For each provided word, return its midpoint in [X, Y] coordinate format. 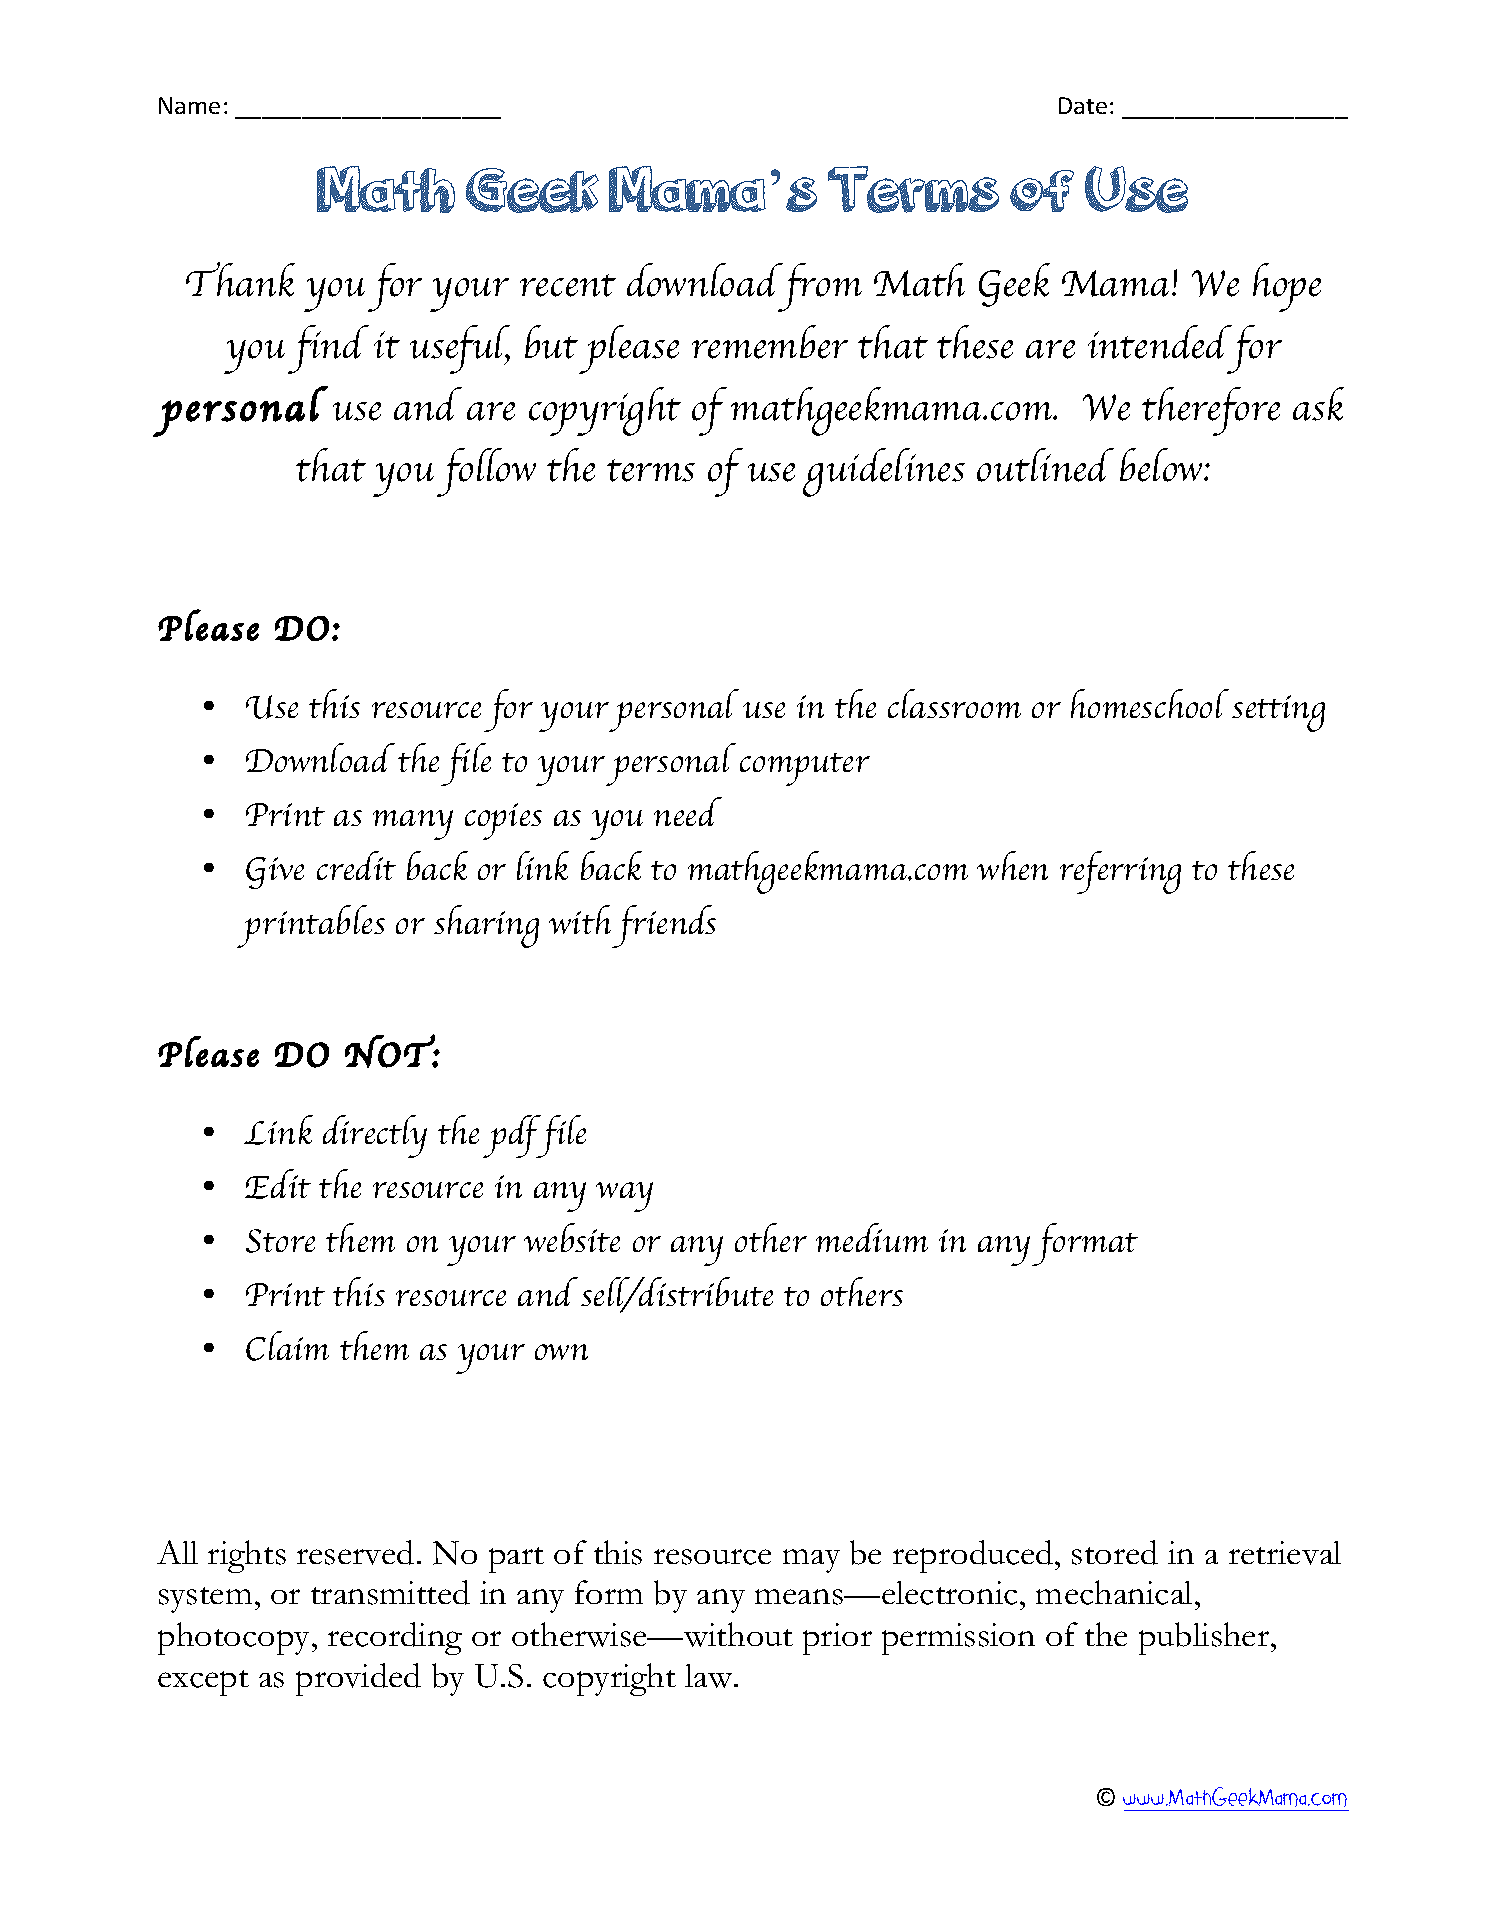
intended [1160, 342]
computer [805, 769]
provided [358, 1679]
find [328, 349]
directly [375, 1136]
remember [770, 342]
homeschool [1150, 703]
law [710, 1676]
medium [872, 1237]
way [624, 1197]
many [413, 825]
